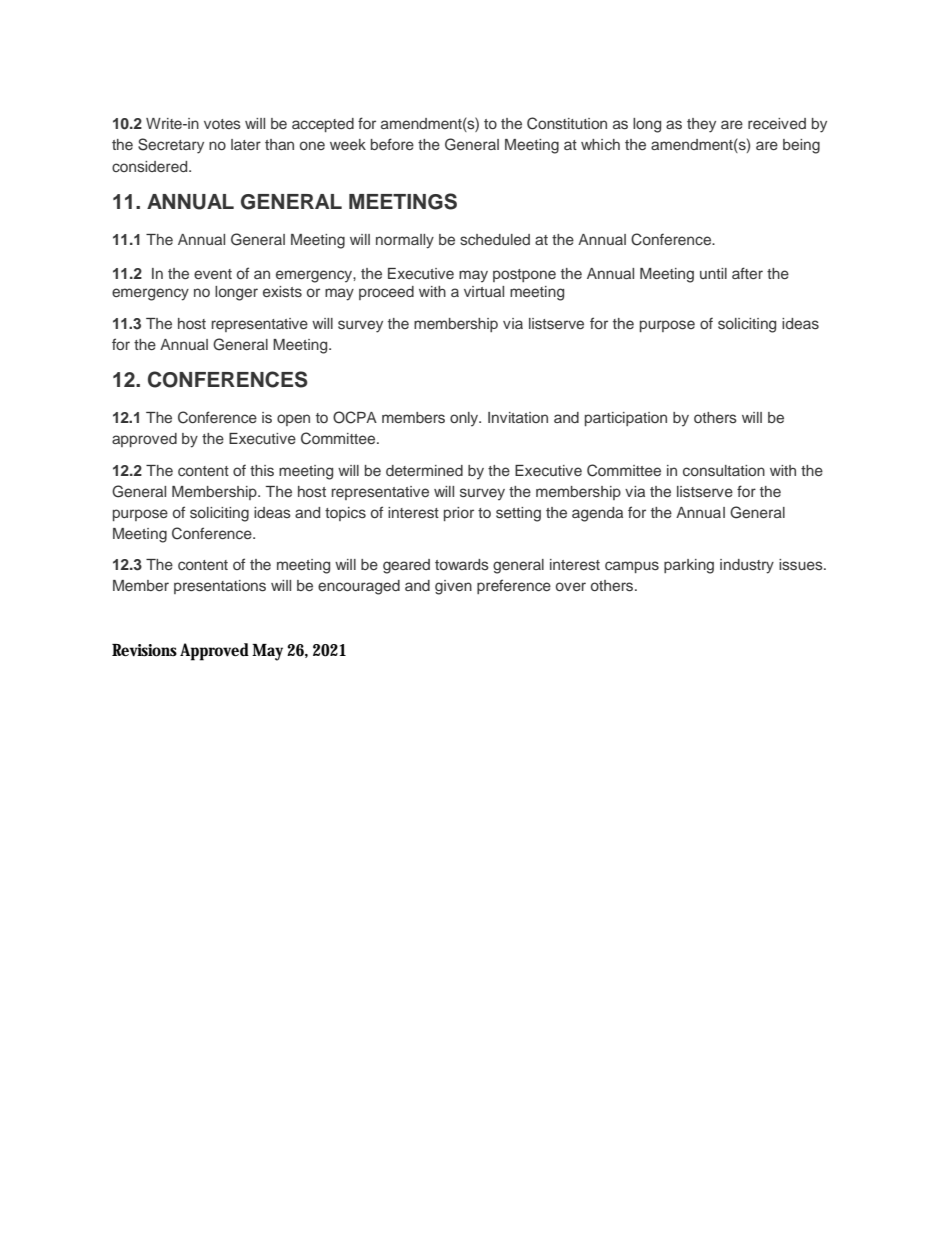 Image resolution: width=952 pixels, height=1233 pixels. What do you see at coordinates (465, 419) in the screenshot?
I see `only` at bounding box center [465, 419].
